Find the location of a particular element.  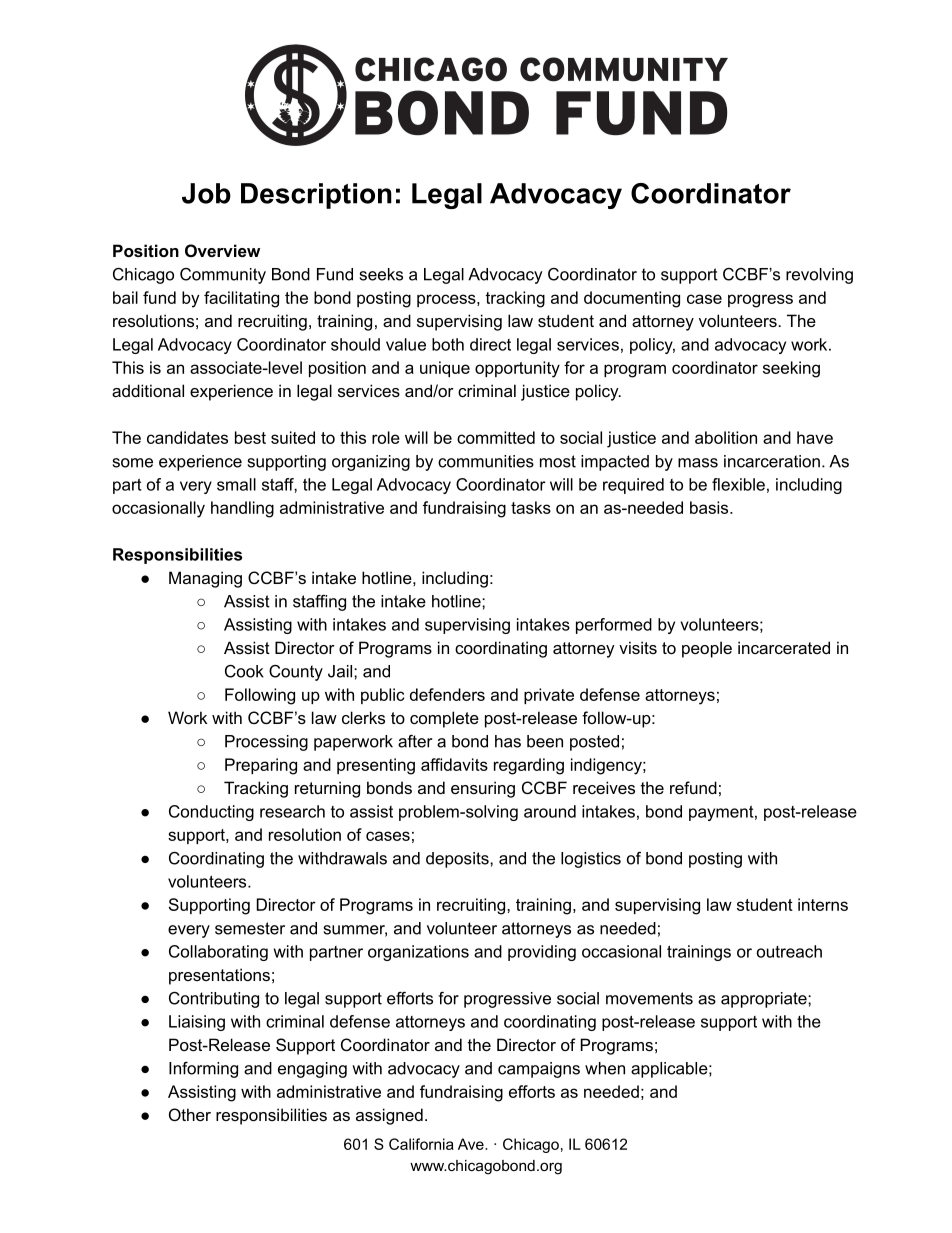

deposits is located at coordinates (458, 860).
